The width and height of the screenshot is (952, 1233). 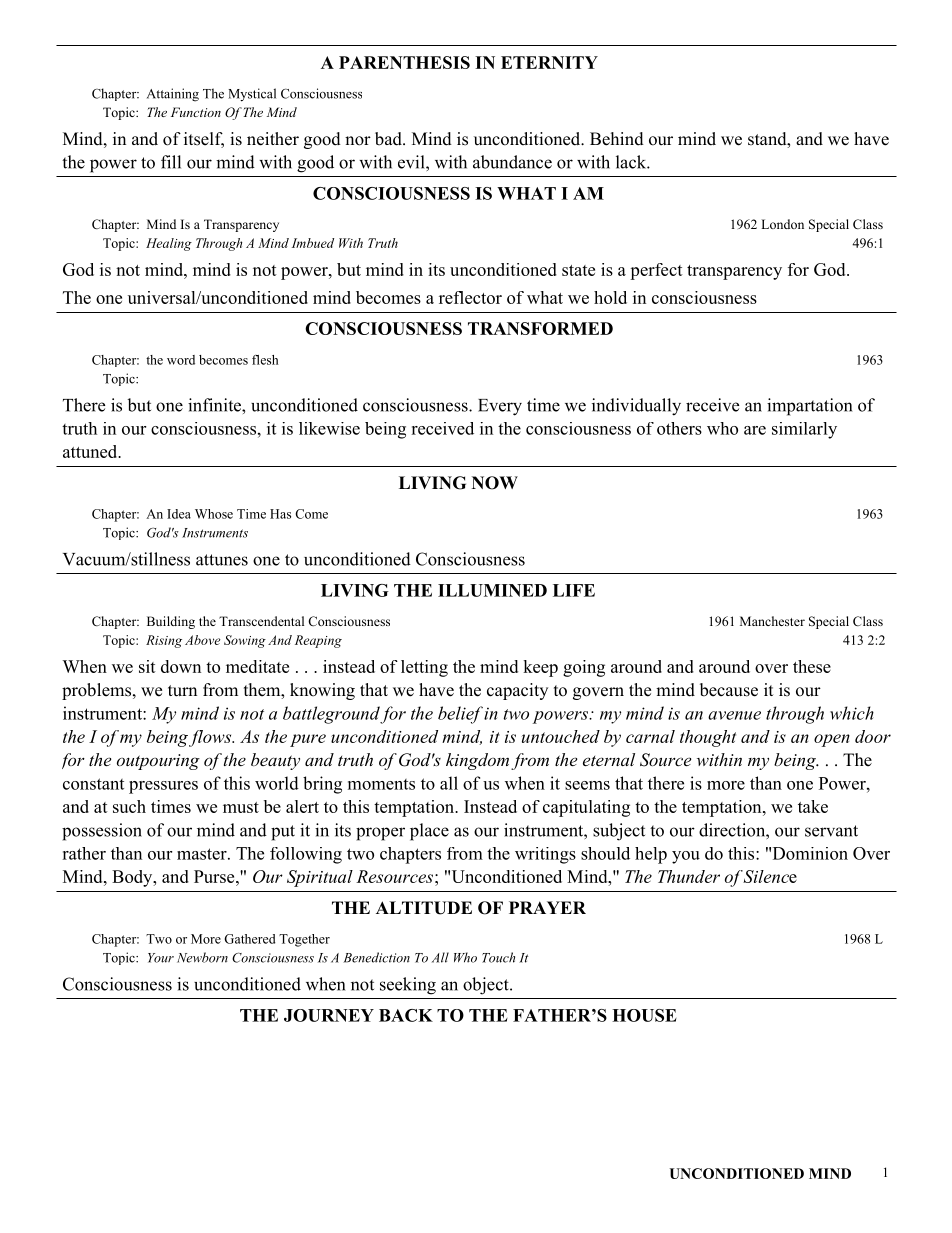 I want to click on Every, so click(x=500, y=407).
